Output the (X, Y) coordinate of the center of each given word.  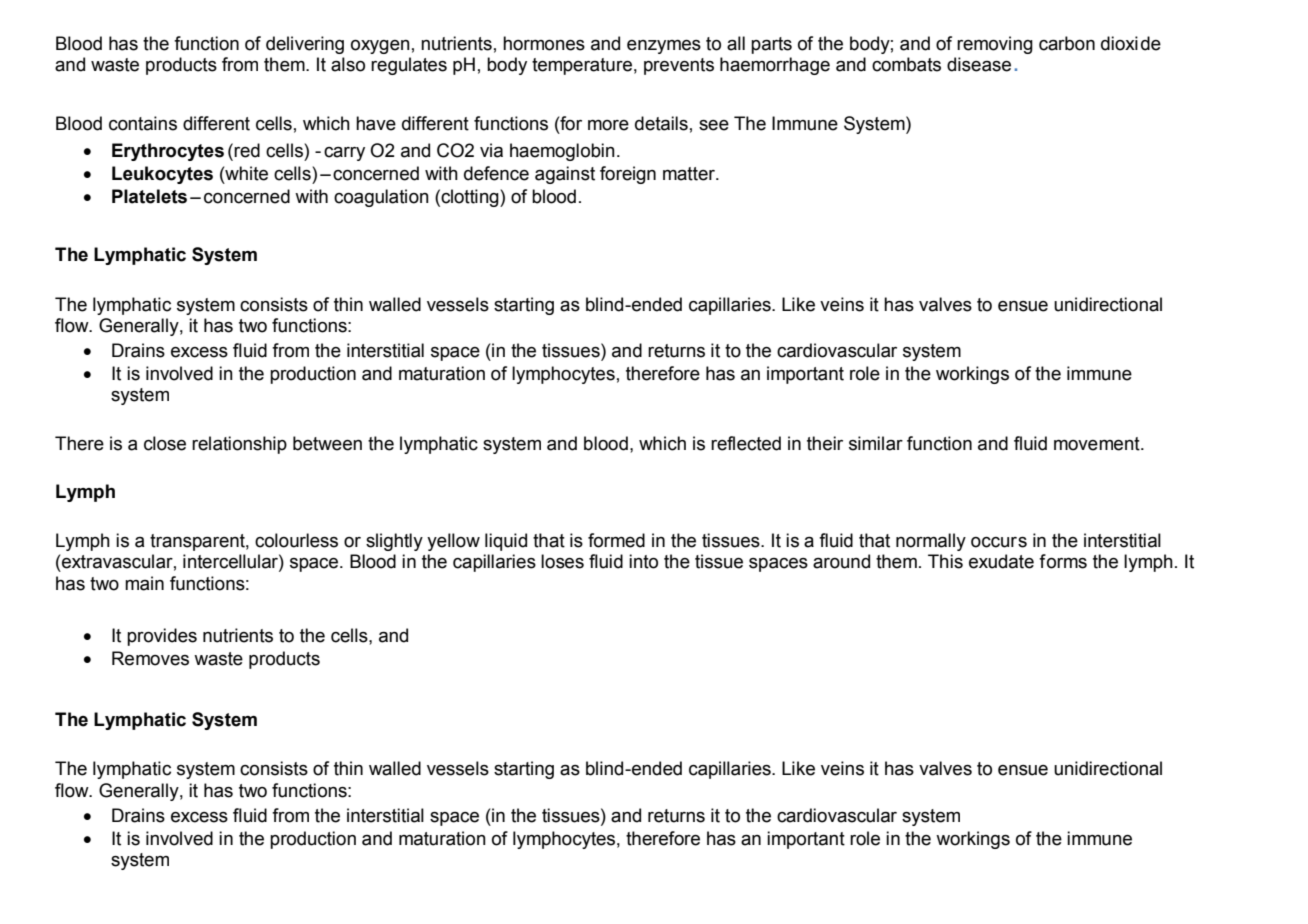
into (643, 561)
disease (979, 64)
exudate (1001, 561)
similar (876, 443)
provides (162, 637)
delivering (305, 45)
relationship (239, 445)
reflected (746, 443)
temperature (582, 66)
